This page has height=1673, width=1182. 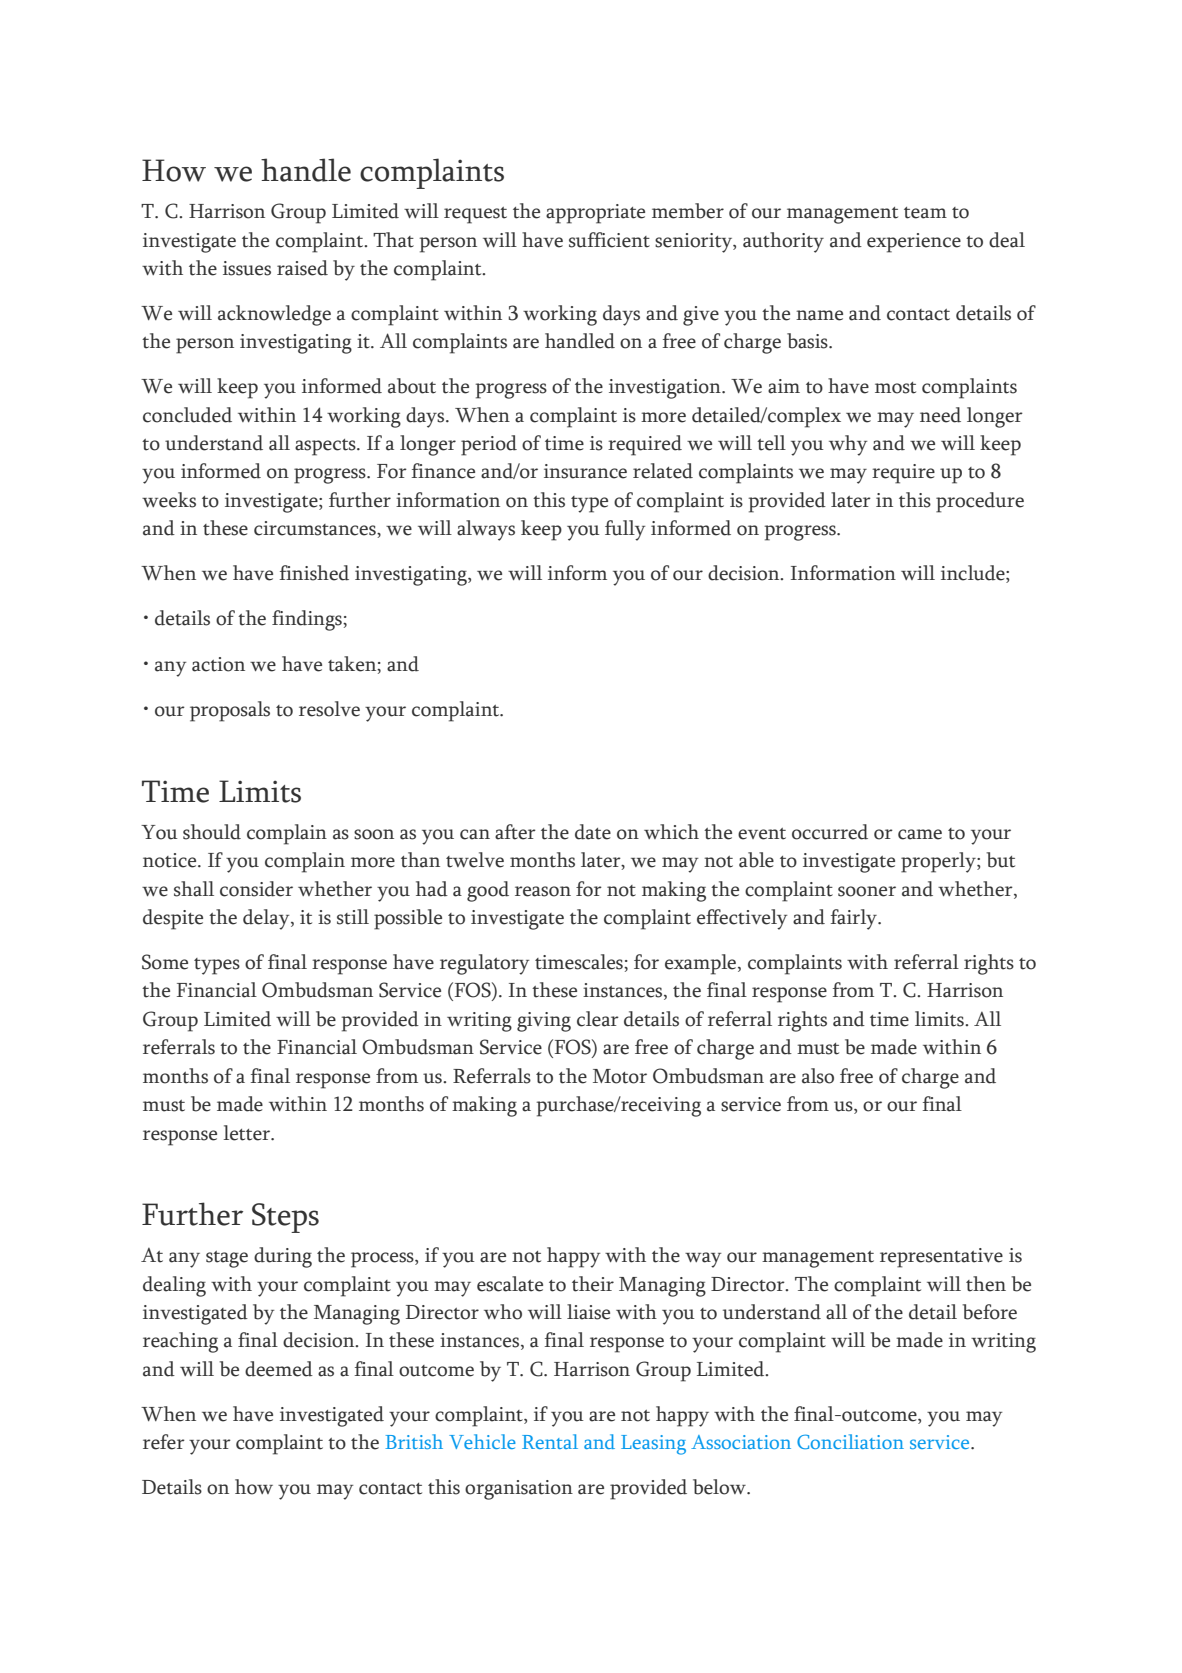 What do you see at coordinates (256, 889) in the page?
I see `consider` at bounding box center [256, 889].
